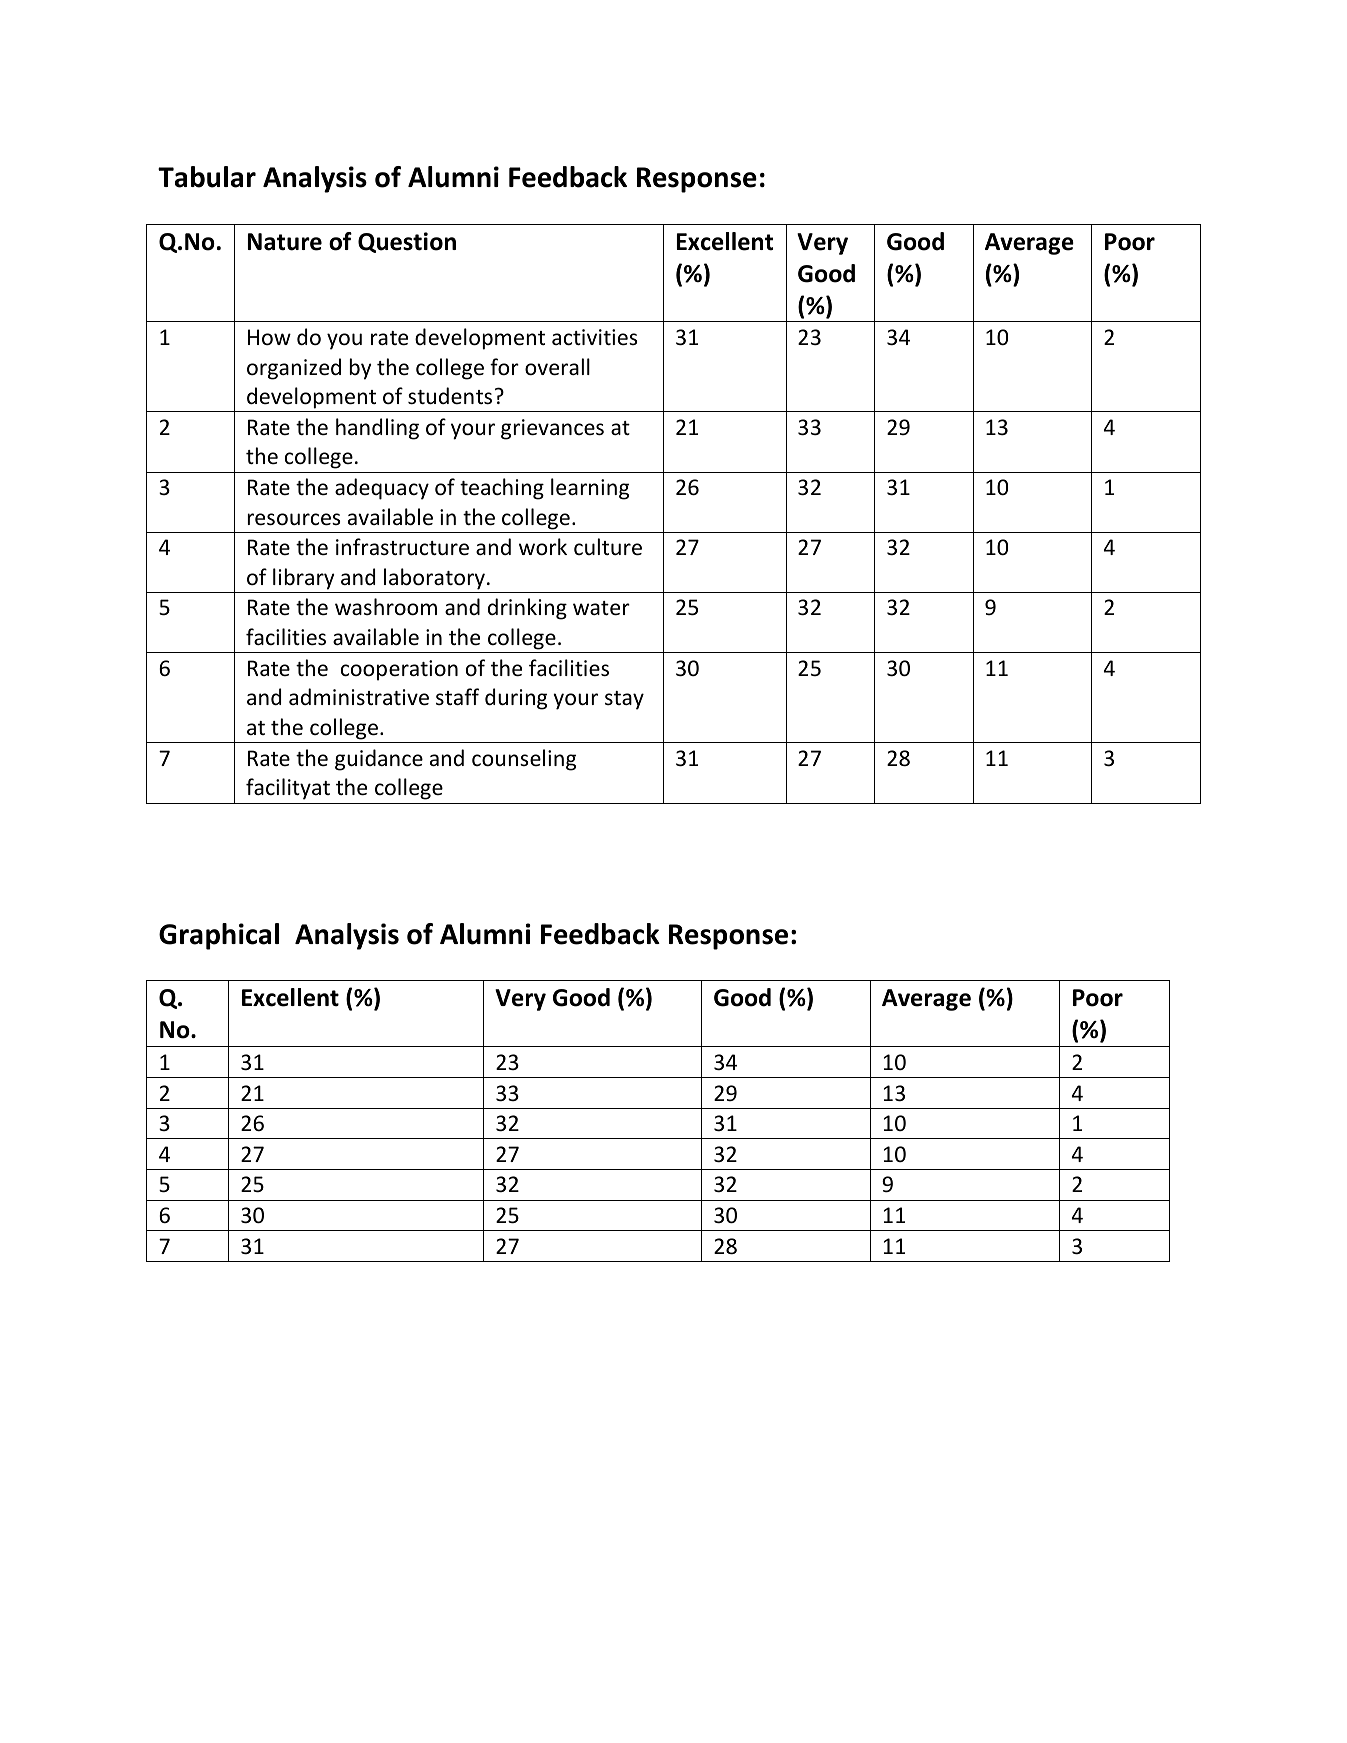 The width and height of the image is (1347, 1743). Describe the element at coordinates (359, 697) in the image. I see `administrative` at that location.
